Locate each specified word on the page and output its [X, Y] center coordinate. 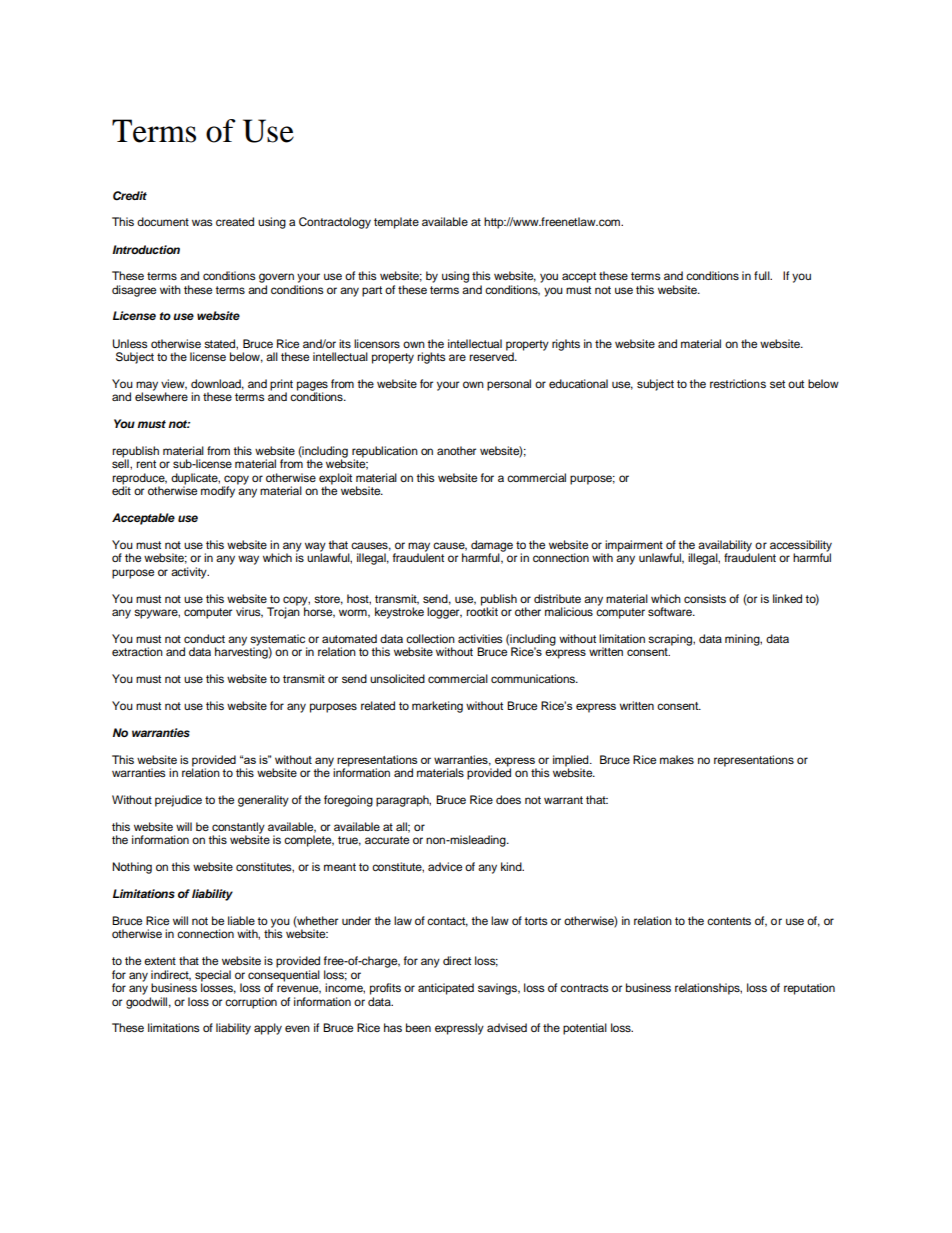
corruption [251, 1003]
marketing [437, 707]
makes [677, 759]
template [396, 223]
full [763, 275]
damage [492, 547]
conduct [204, 638]
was [202, 222]
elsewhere [161, 395]
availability [725, 547]
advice [445, 866]
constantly [238, 829]
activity [190, 573]
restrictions [738, 383]
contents [729, 921]
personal [509, 385]
